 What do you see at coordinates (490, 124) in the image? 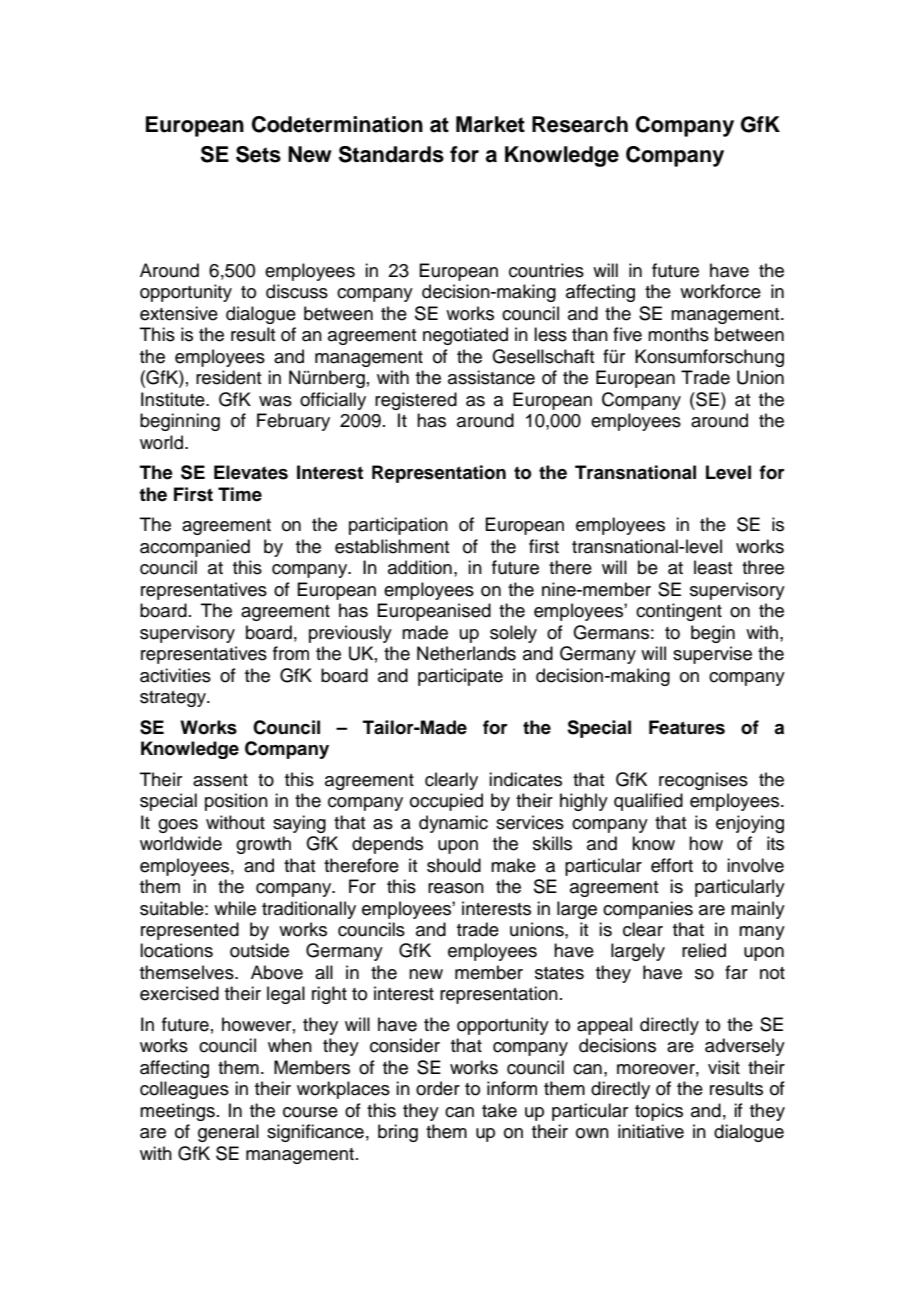
I see `Market` at bounding box center [490, 124].
